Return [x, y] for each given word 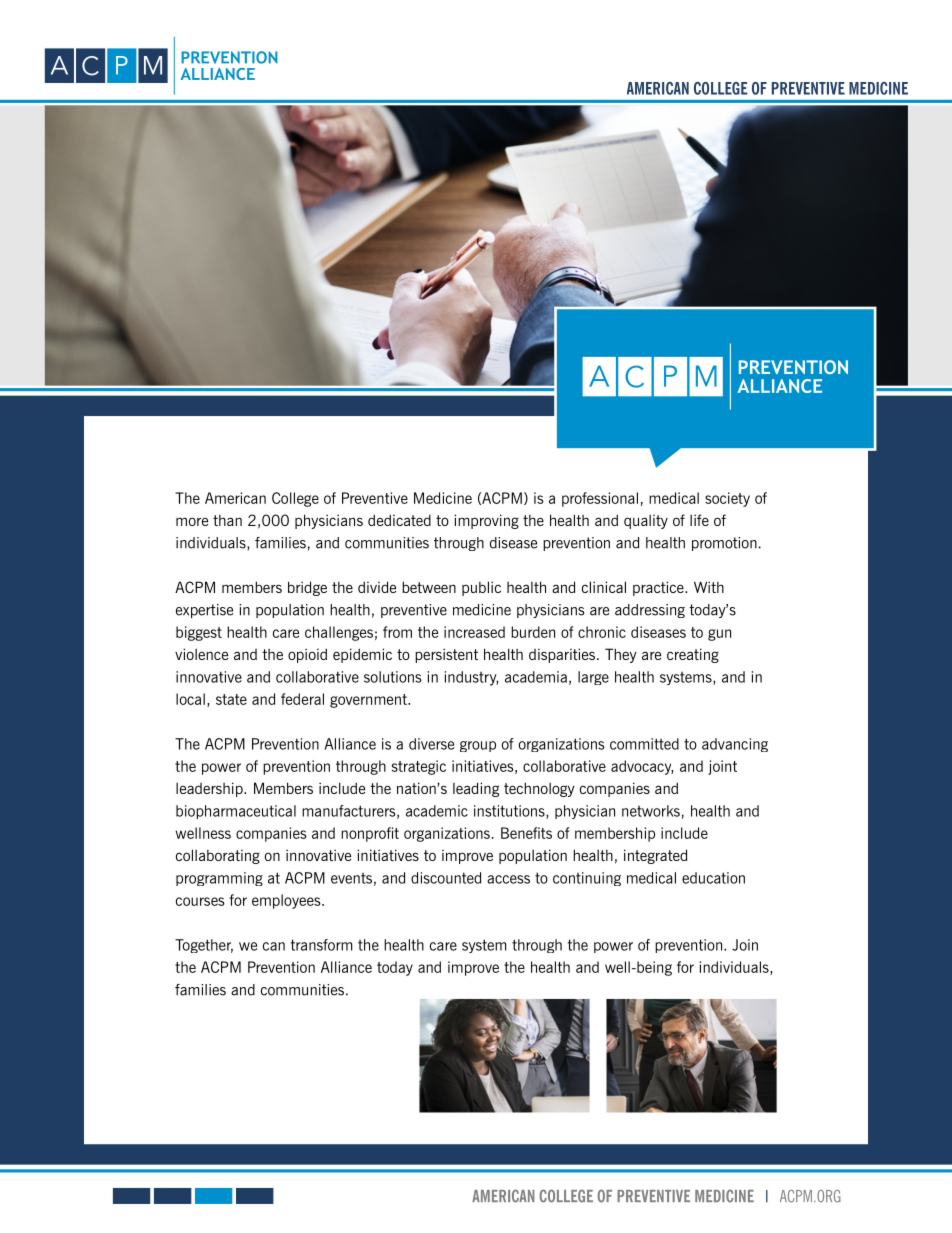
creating [693, 655]
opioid [307, 655]
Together [204, 946]
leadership [210, 789]
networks [651, 811]
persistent [446, 655]
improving [486, 521]
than [227, 520]
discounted [446, 878]
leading [476, 789]
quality [646, 522]
